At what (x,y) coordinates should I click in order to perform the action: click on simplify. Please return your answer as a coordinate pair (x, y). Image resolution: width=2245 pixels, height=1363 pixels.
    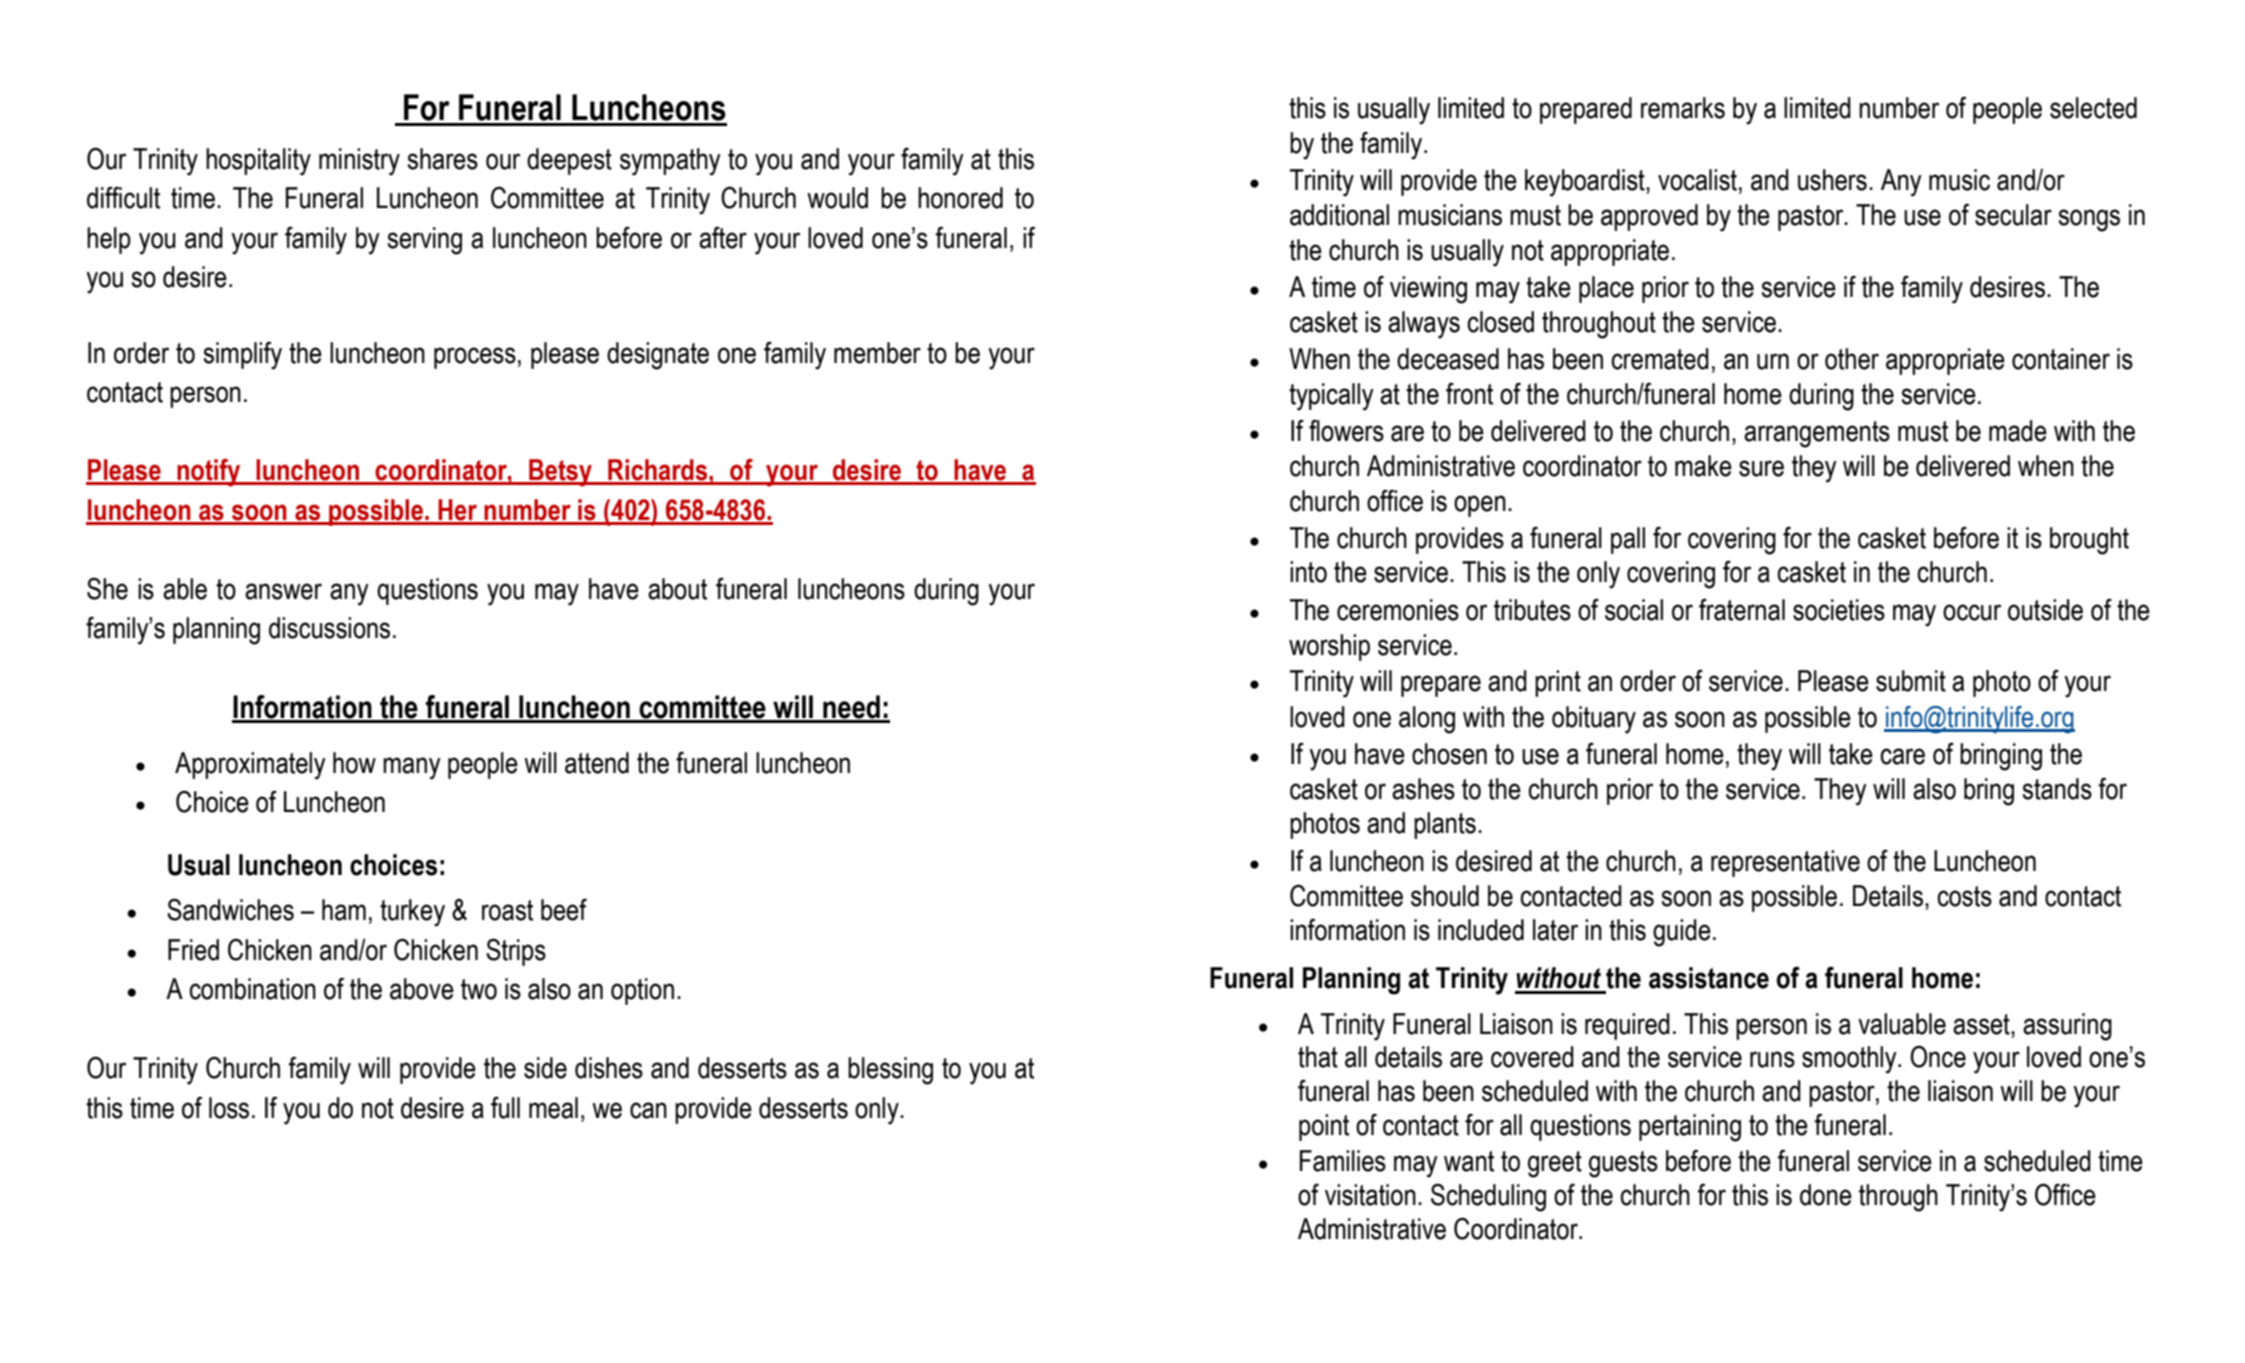
    Looking at the image, I should click on (243, 356).
